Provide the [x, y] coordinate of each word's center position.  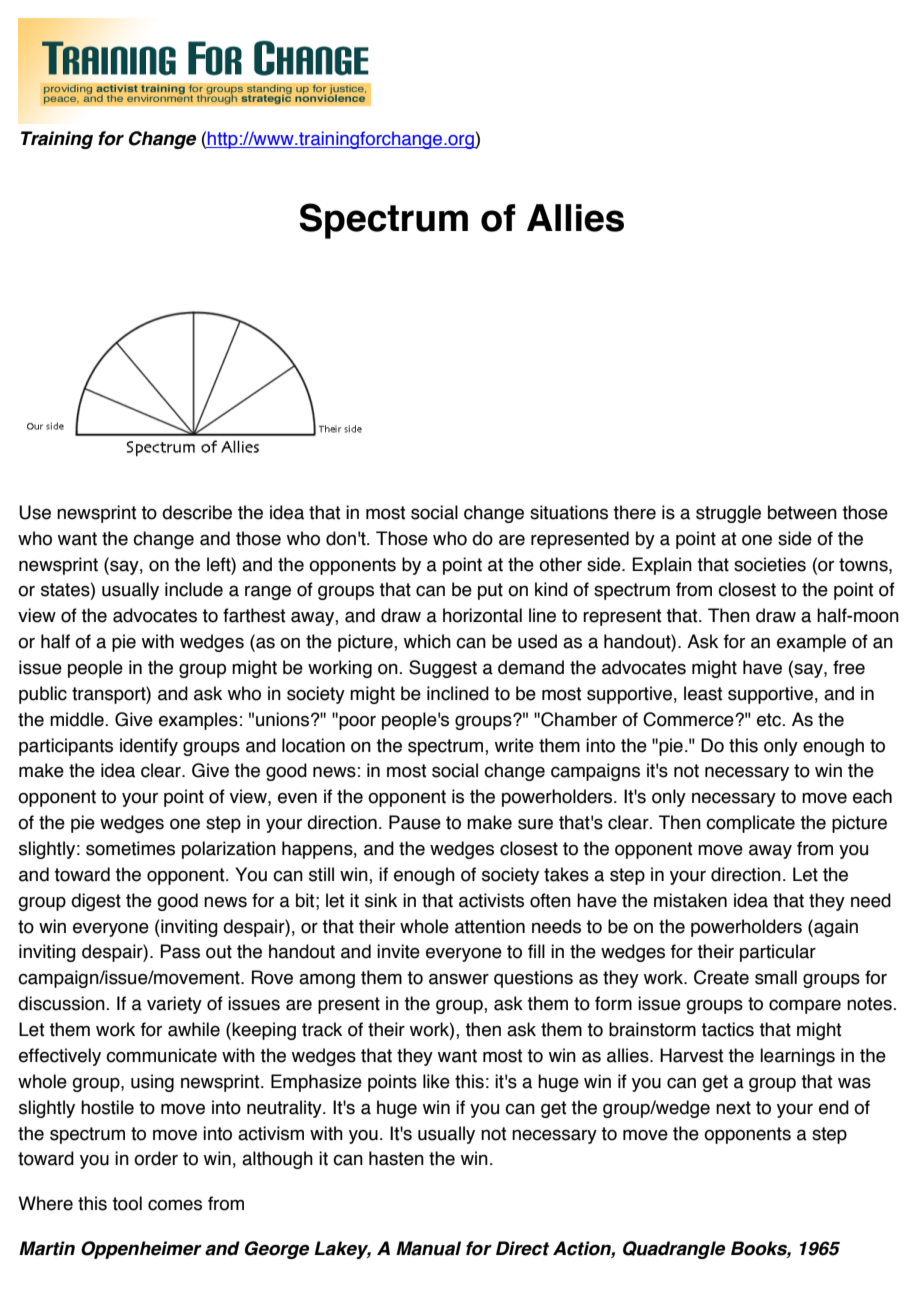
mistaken [690, 900]
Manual [428, 1248]
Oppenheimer [141, 1250]
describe [197, 512]
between [802, 512]
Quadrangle [674, 1250]
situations [569, 512]
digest [96, 902]
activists [491, 900]
